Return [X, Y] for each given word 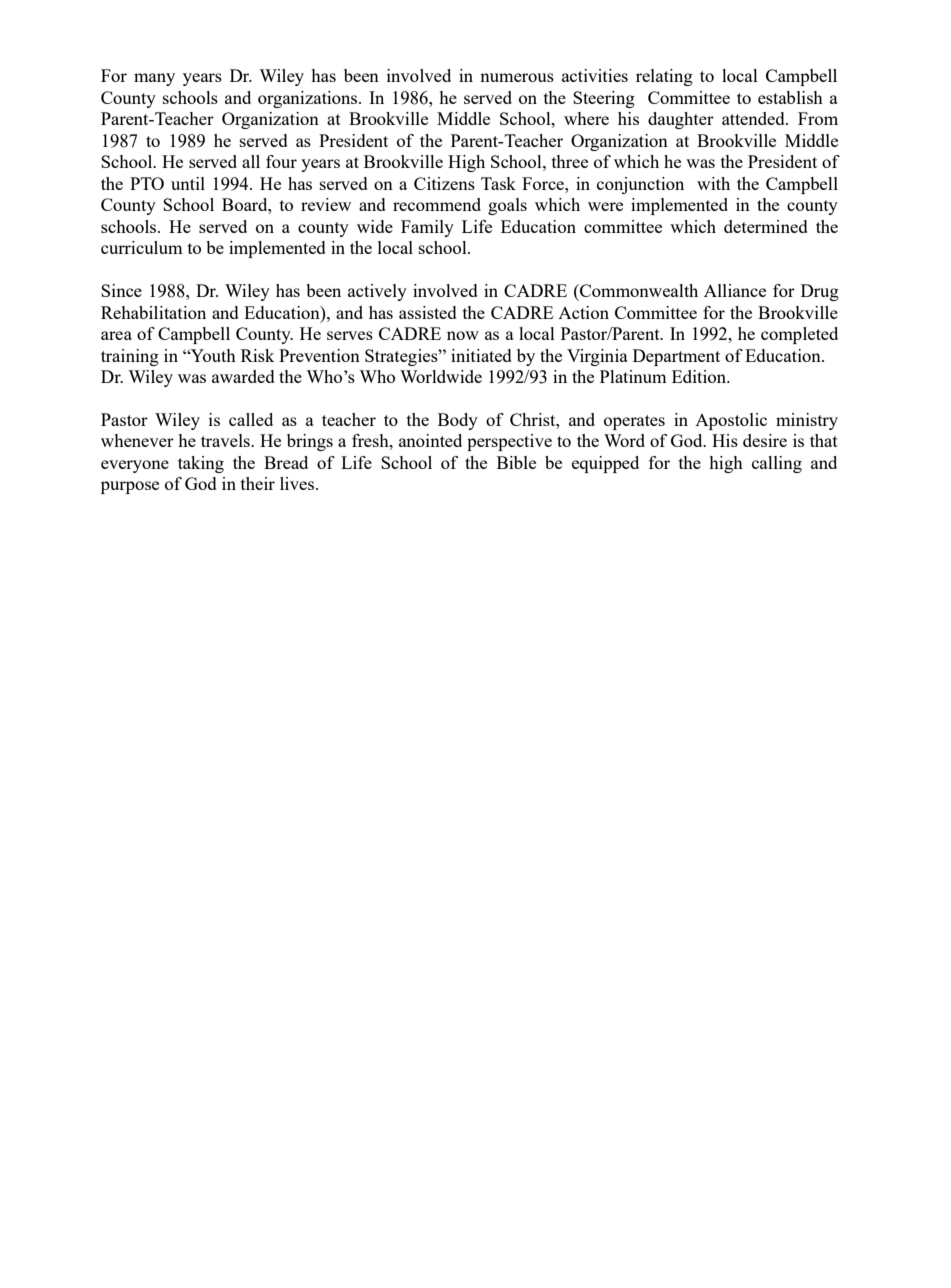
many [154, 79]
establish [790, 97]
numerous [517, 77]
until [188, 183]
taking [201, 464]
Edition [700, 376]
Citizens [444, 183]
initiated [481, 355]
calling [777, 464]
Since [121, 290]
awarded [243, 376]
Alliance [735, 290]
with [713, 183]
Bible [516, 462]
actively [377, 292]
